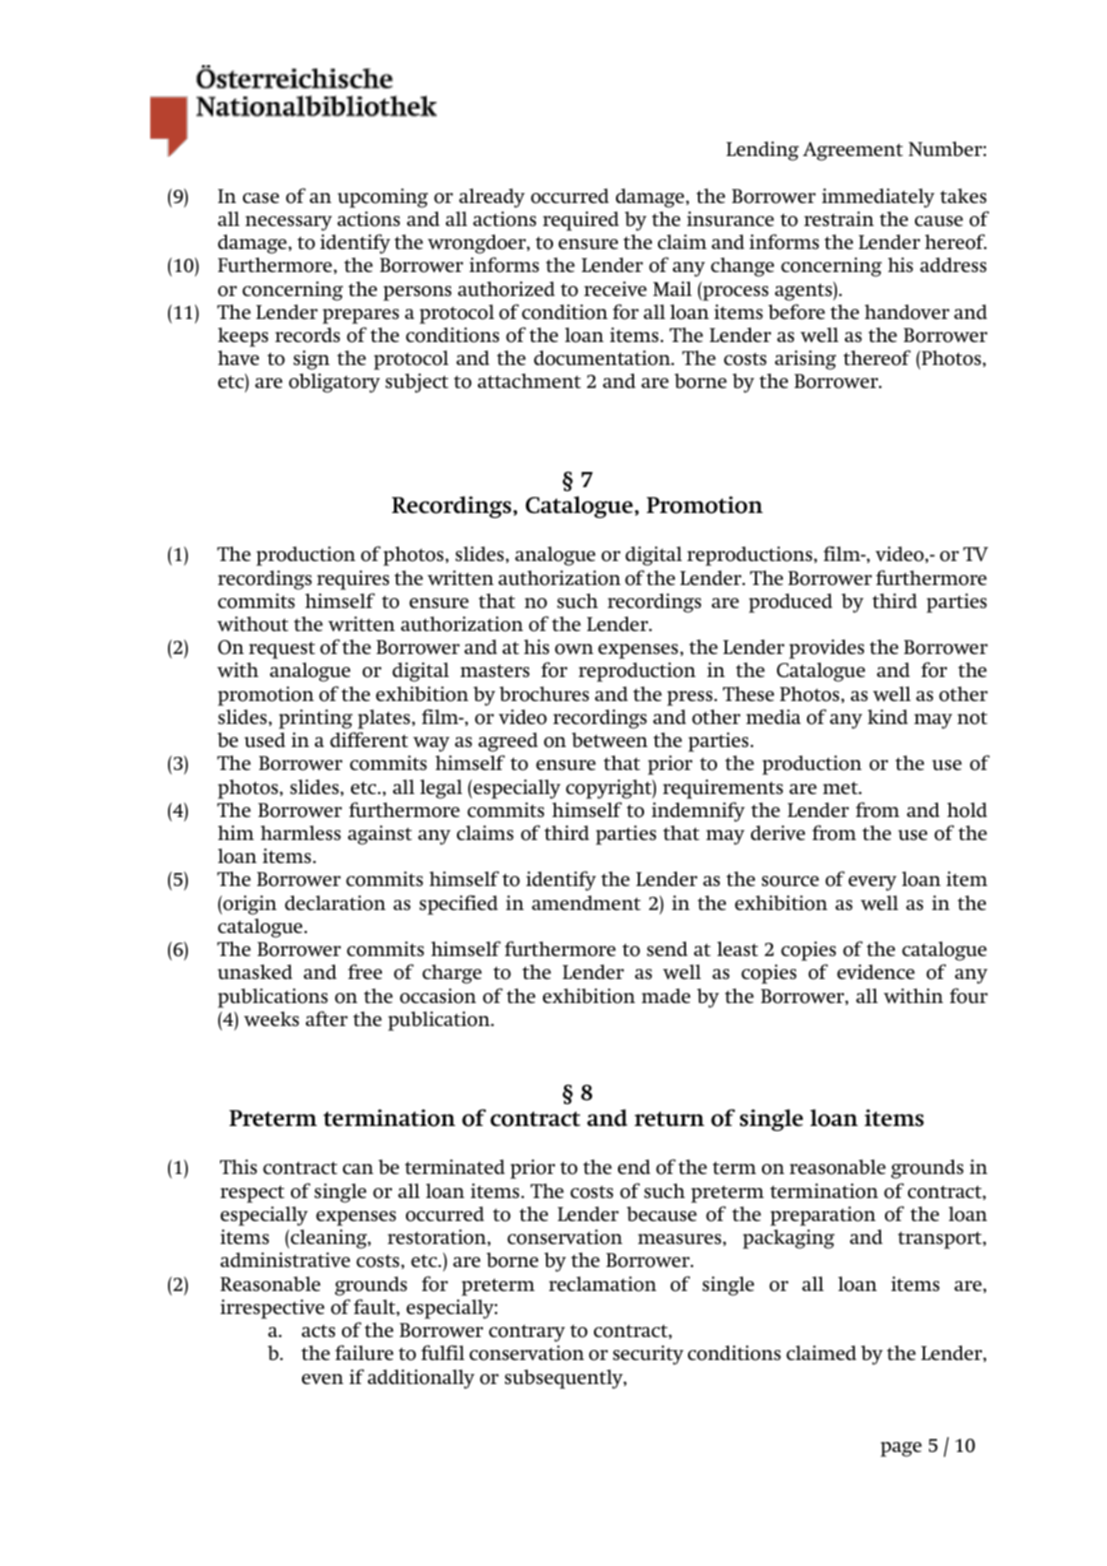 The height and width of the page is (1566, 1107). I want to click on made, so click(666, 995).
